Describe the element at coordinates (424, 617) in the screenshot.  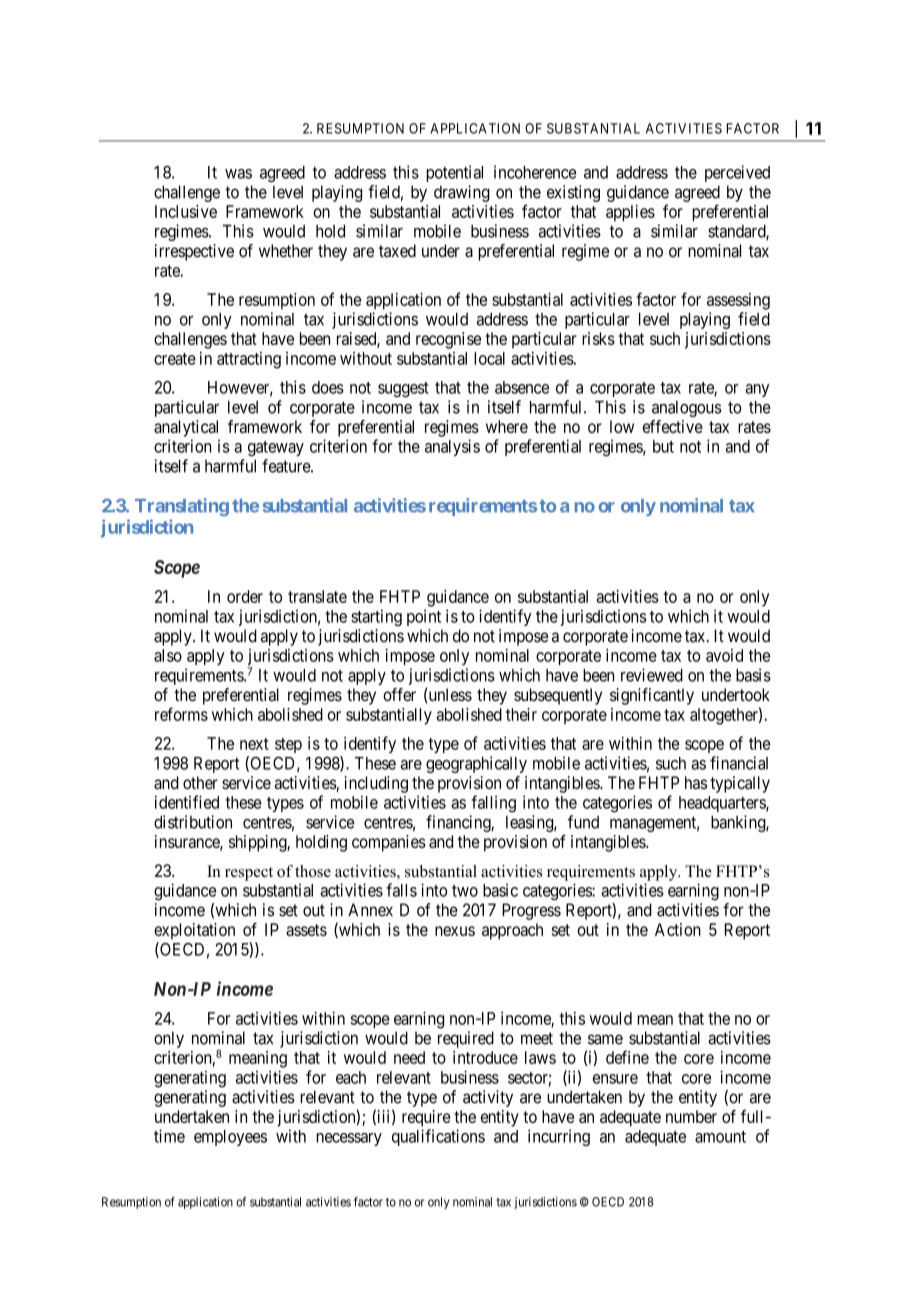
I see `point` at that location.
